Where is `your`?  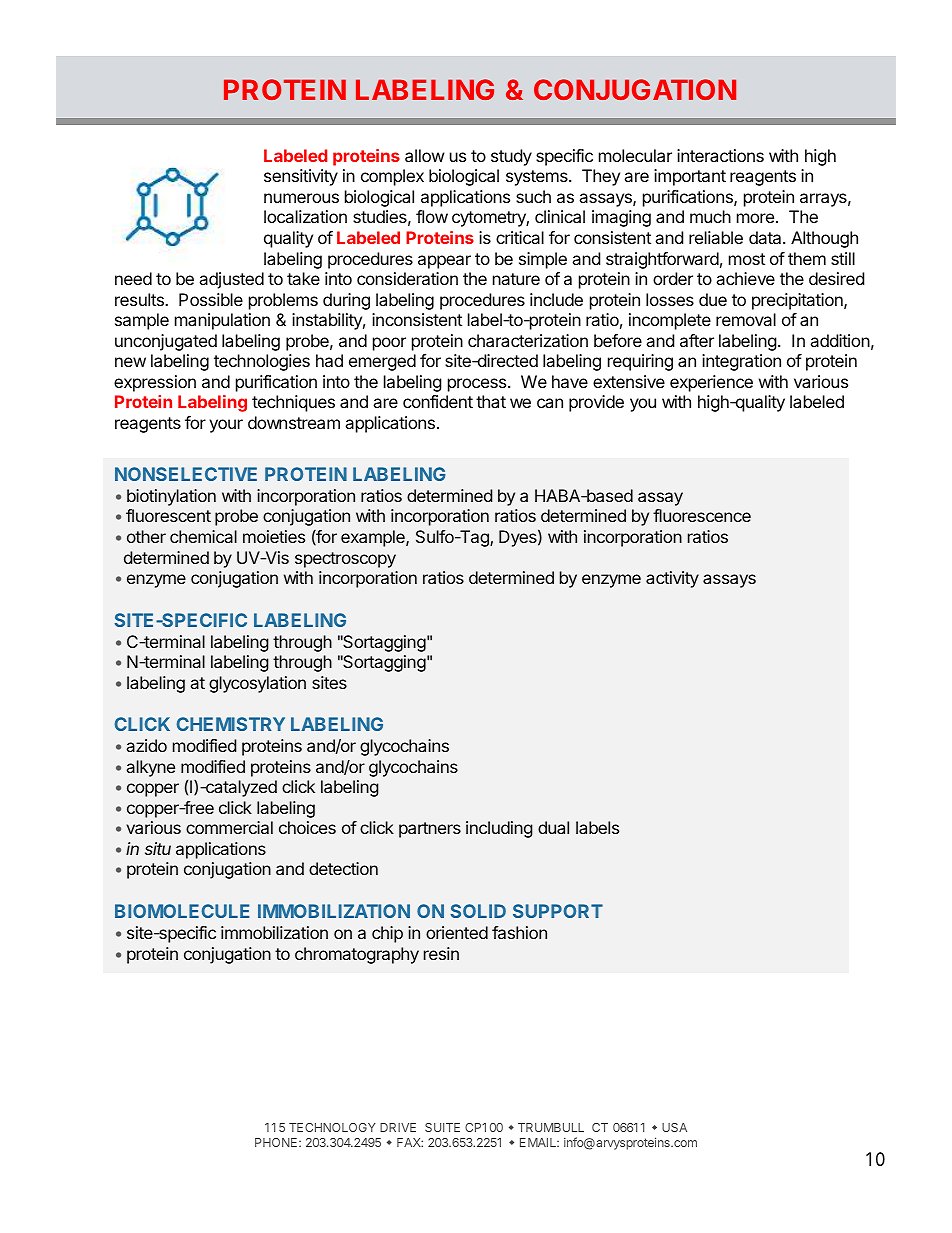
your is located at coordinates (226, 426).
